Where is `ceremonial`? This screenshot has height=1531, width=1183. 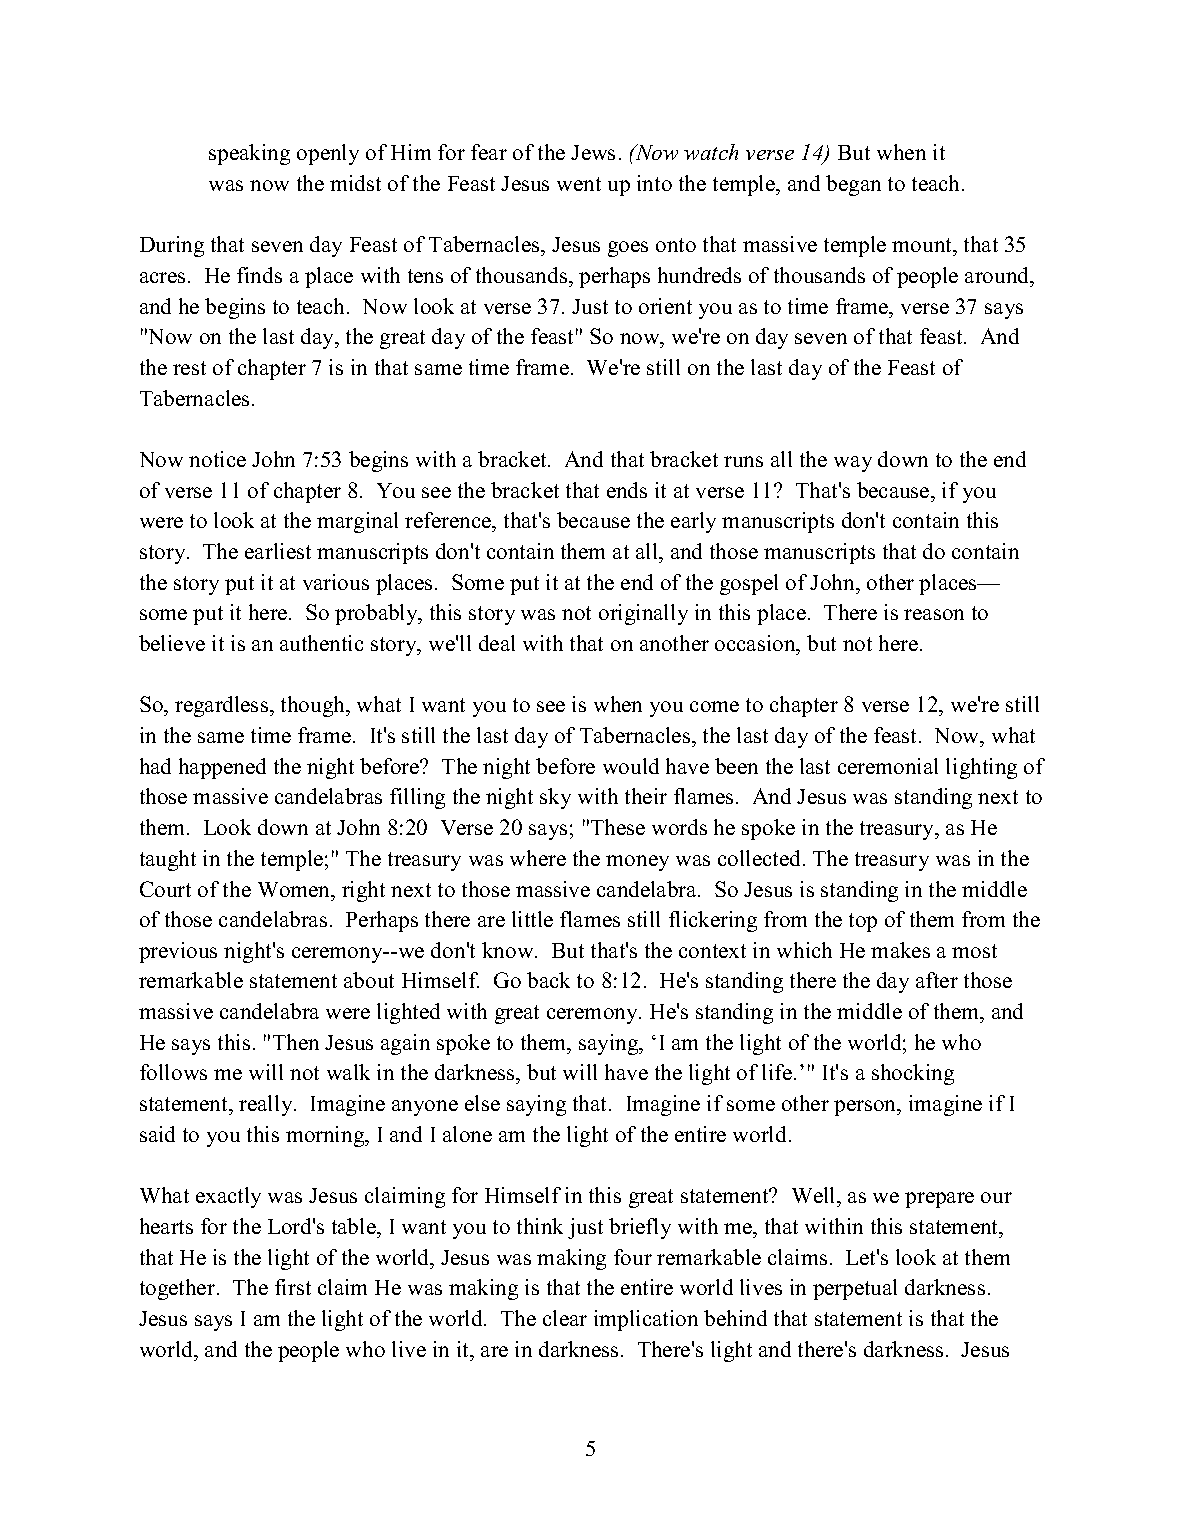
ceremonial is located at coordinates (888, 766).
